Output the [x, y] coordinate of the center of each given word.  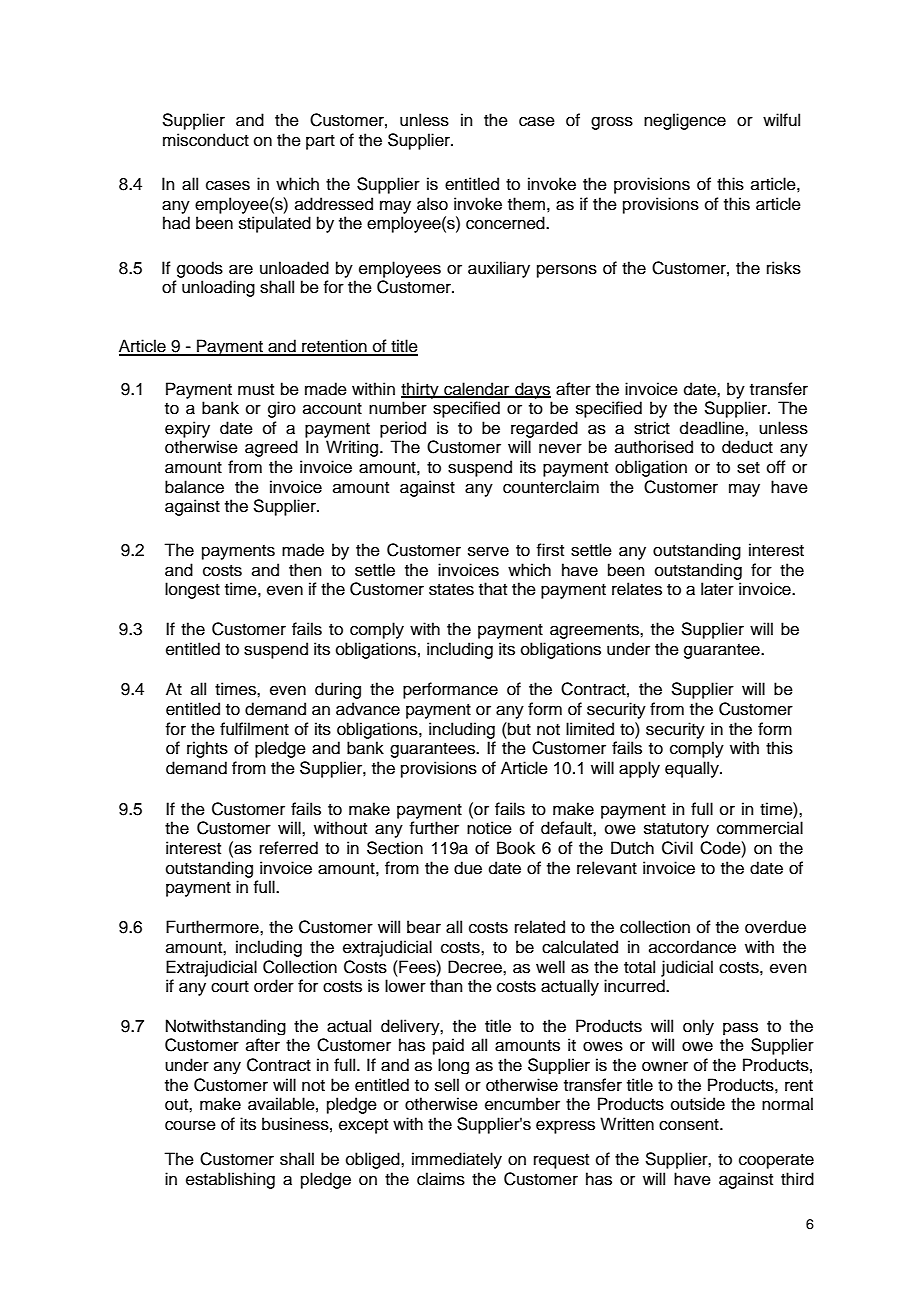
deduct [747, 447]
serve [488, 551]
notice [489, 828]
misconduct [206, 140]
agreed [271, 448]
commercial [760, 828]
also [432, 204]
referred [289, 848]
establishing [230, 1180]
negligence [685, 121]
